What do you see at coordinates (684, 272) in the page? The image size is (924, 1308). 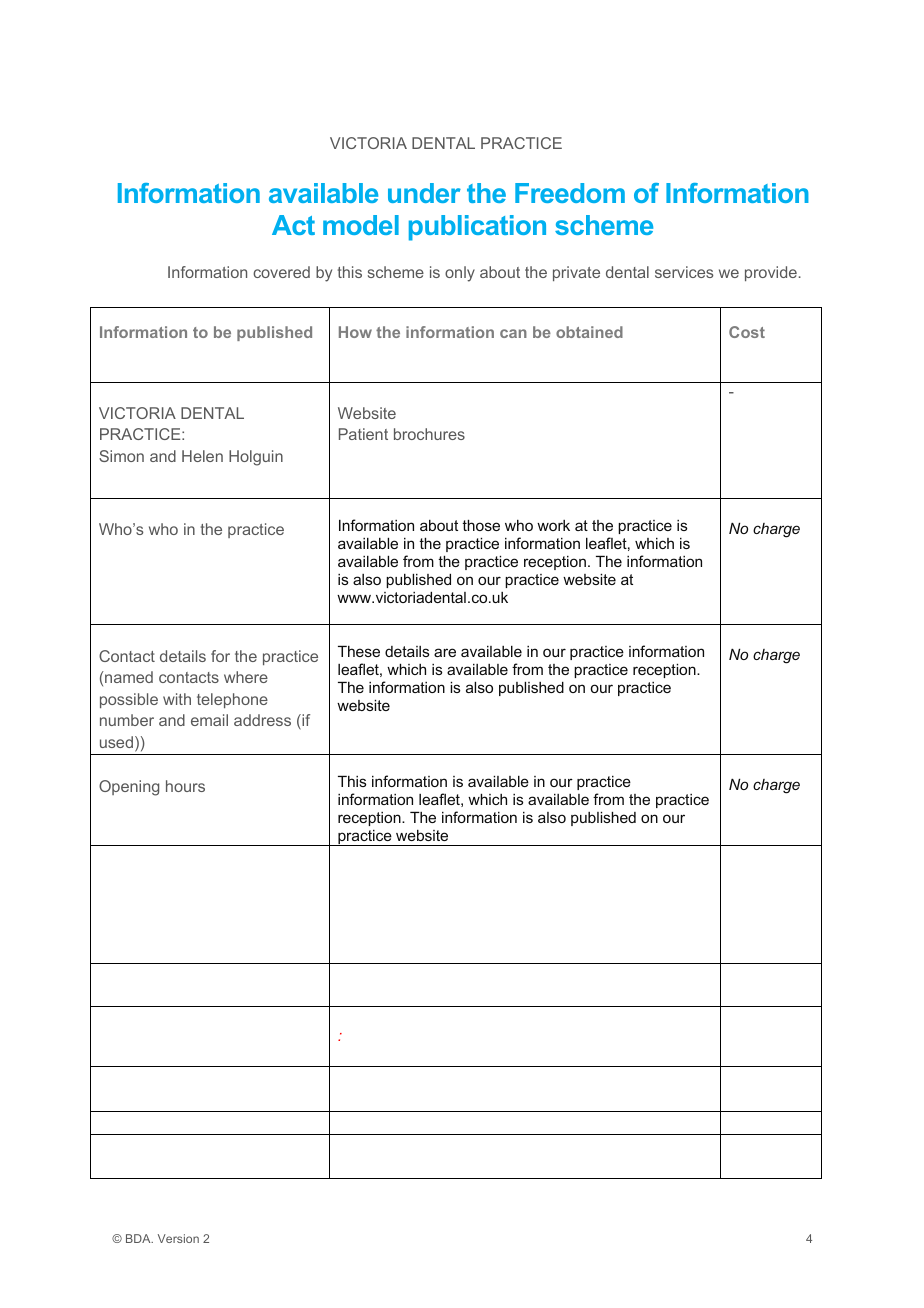 I see `services` at bounding box center [684, 272].
